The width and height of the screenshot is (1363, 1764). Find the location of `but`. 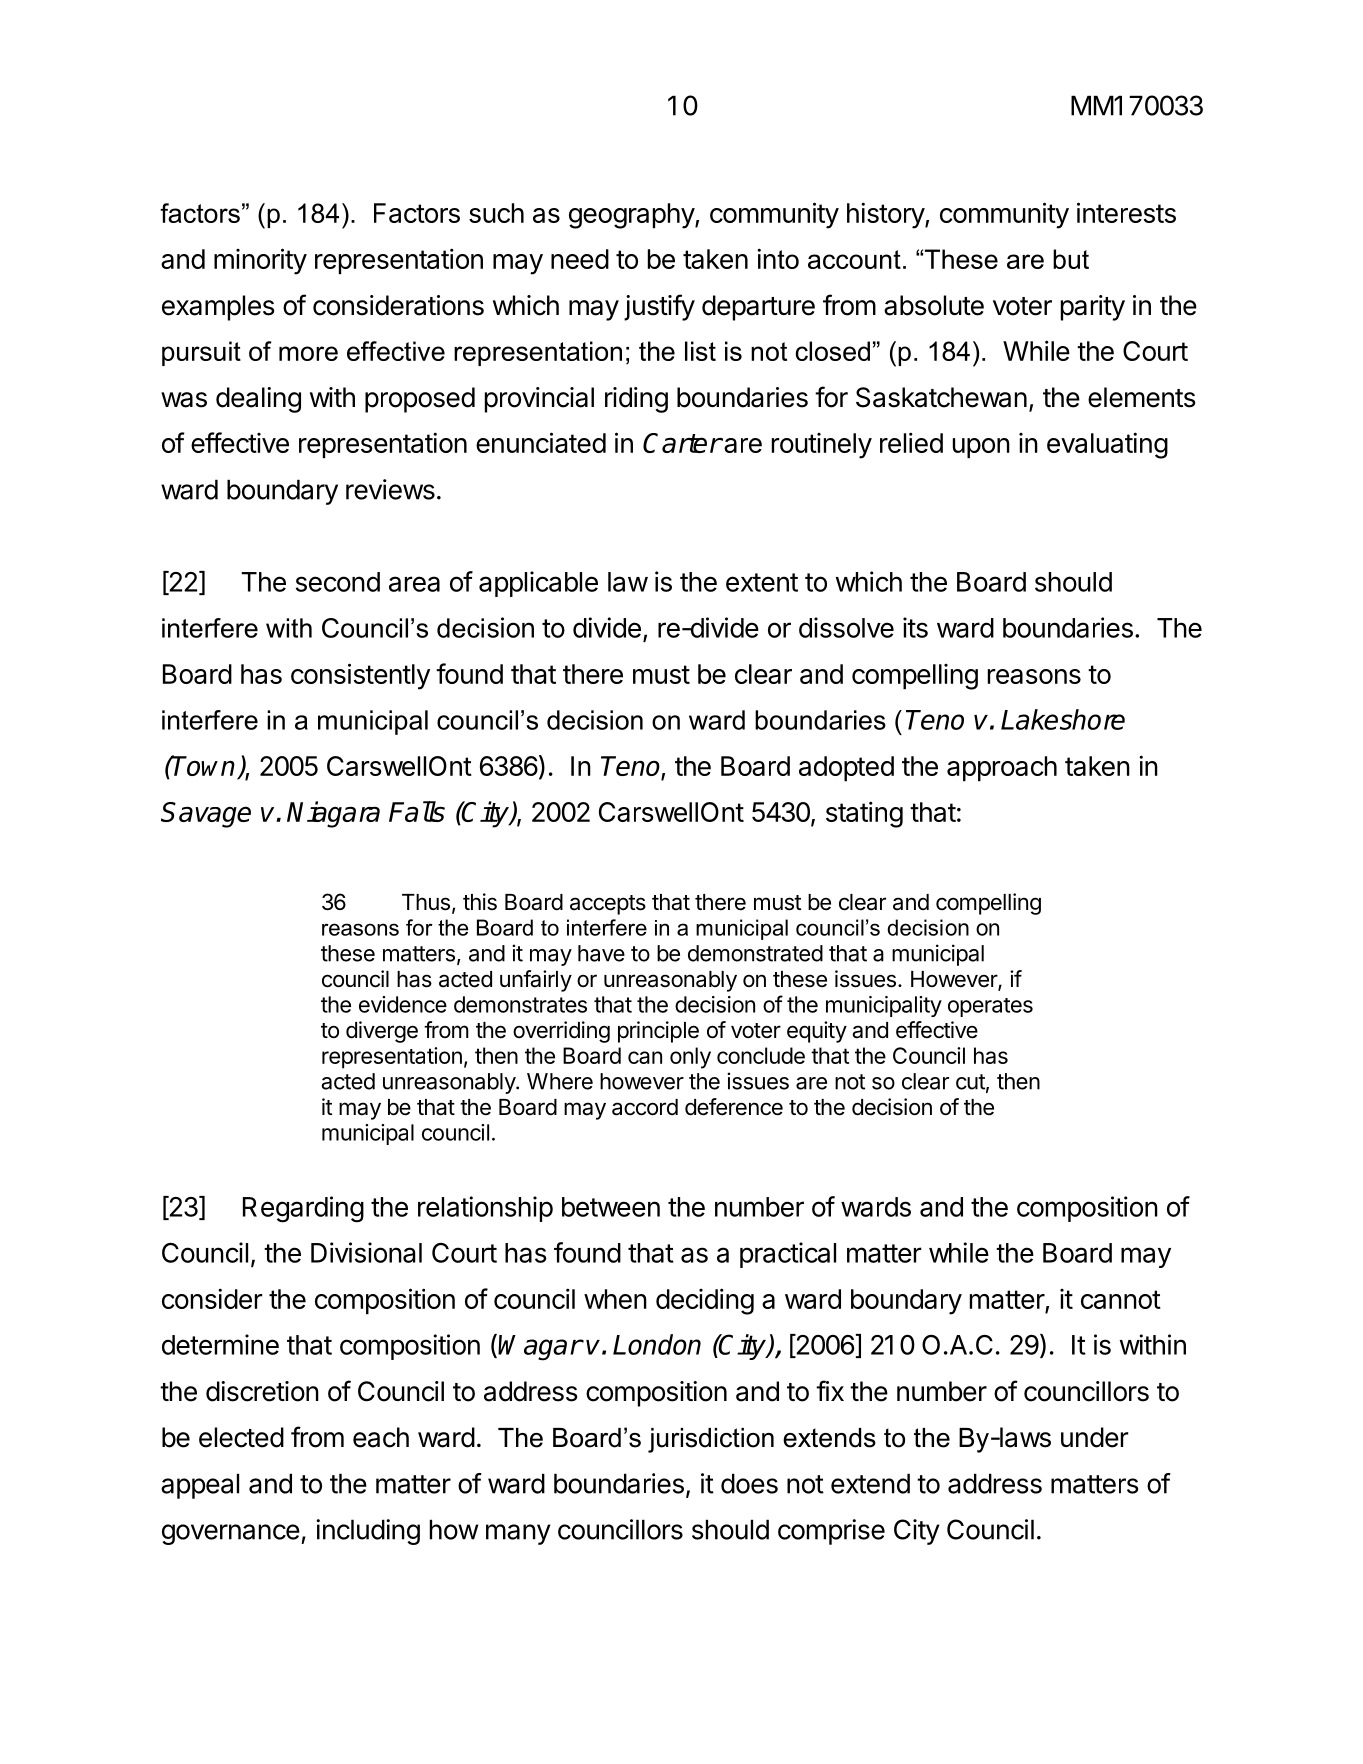

but is located at coordinates (1071, 259).
